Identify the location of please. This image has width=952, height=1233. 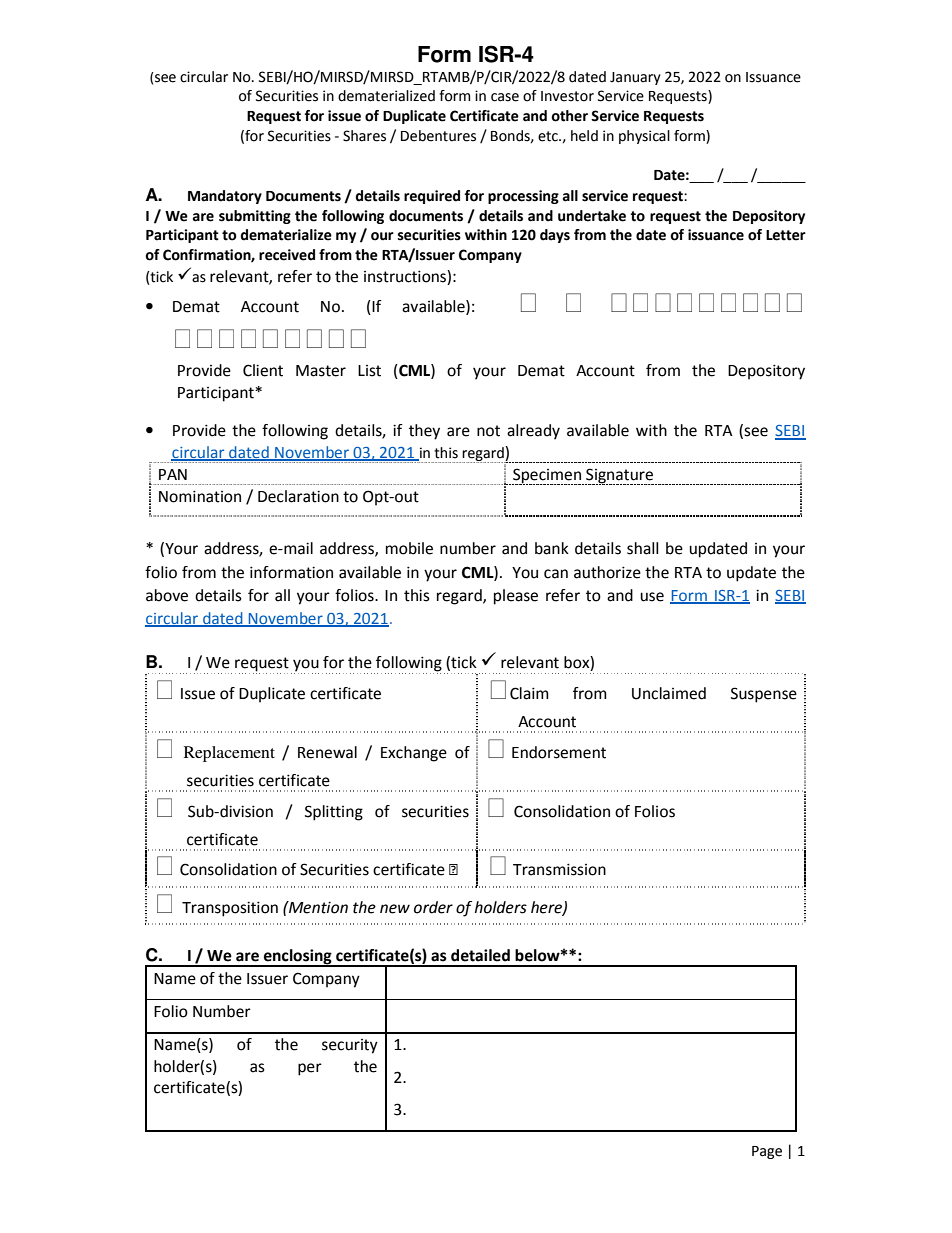
(516, 597).
